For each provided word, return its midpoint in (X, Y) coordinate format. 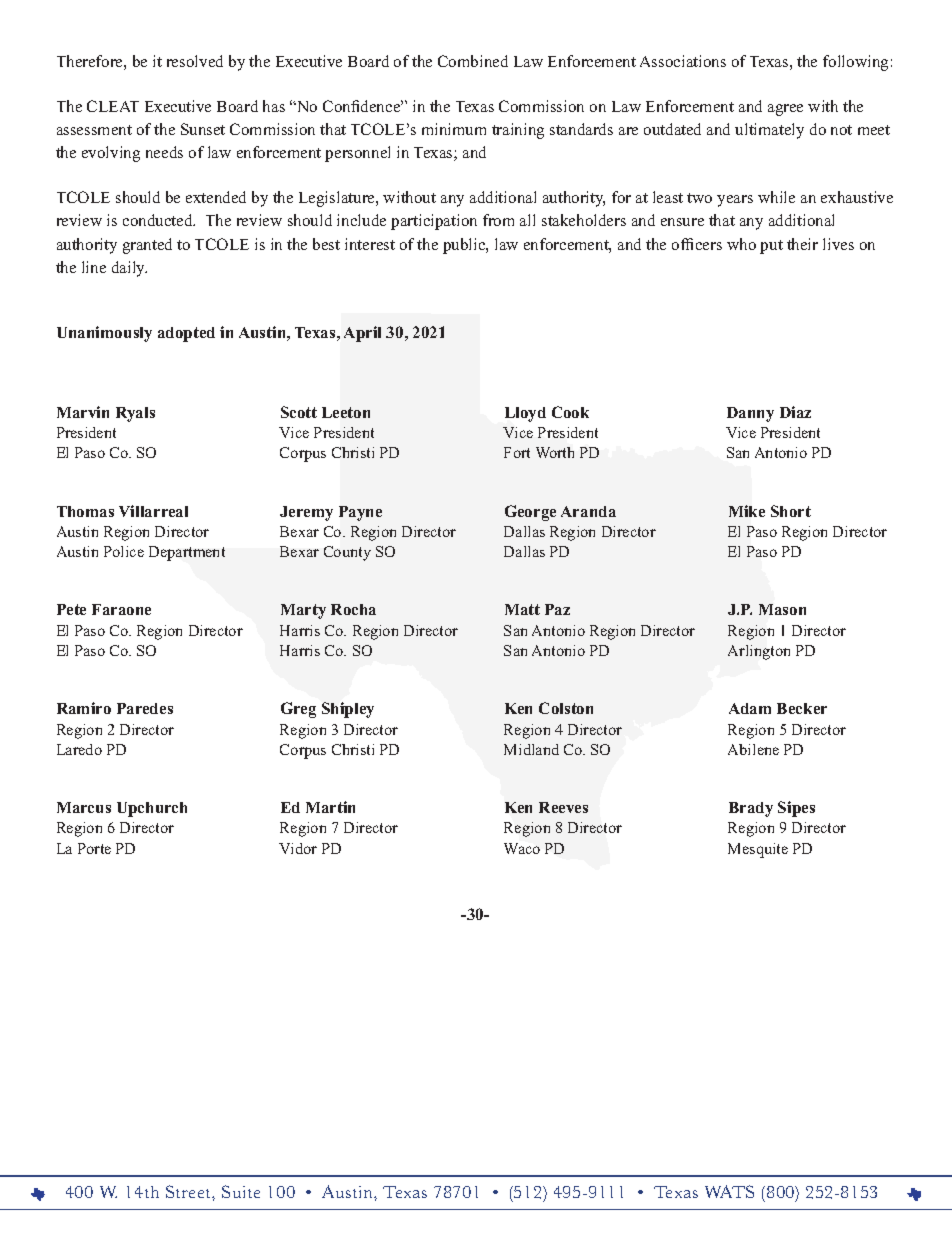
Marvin (83, 412)
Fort (517, 452)
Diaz (795, 412)
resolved (195, 61)
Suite (241, 1191)
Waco (522, 848)
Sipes (796, 809)
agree (785, 110)
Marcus (84, 807)
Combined (473, 61)
